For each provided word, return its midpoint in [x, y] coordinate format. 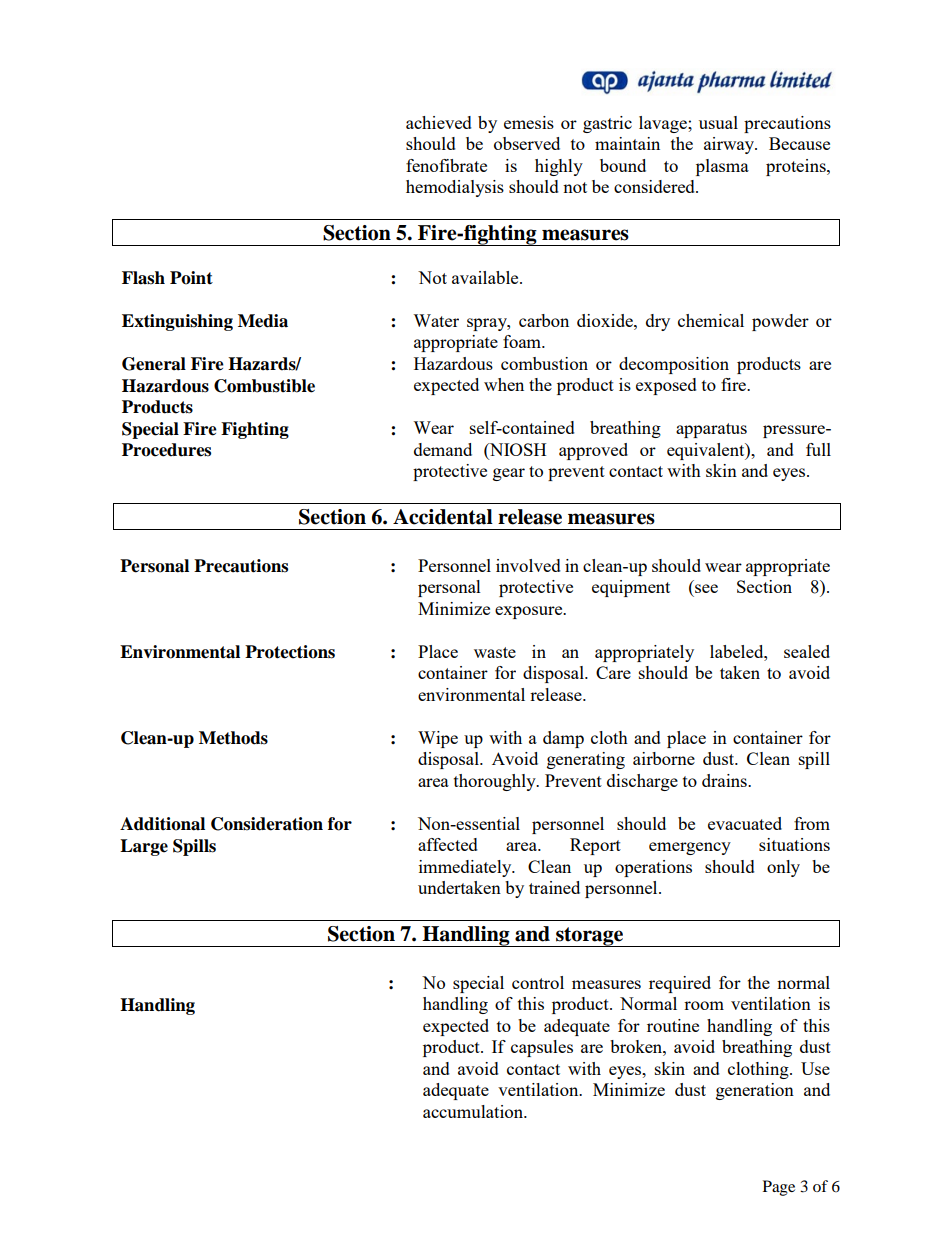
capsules [542, 1048]
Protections [290, 652]
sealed [807, 651]
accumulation [474, 1111]
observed [527, 143]
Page [779, 1188]
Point [191, 278]
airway [730, 145]
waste [495, 652]
